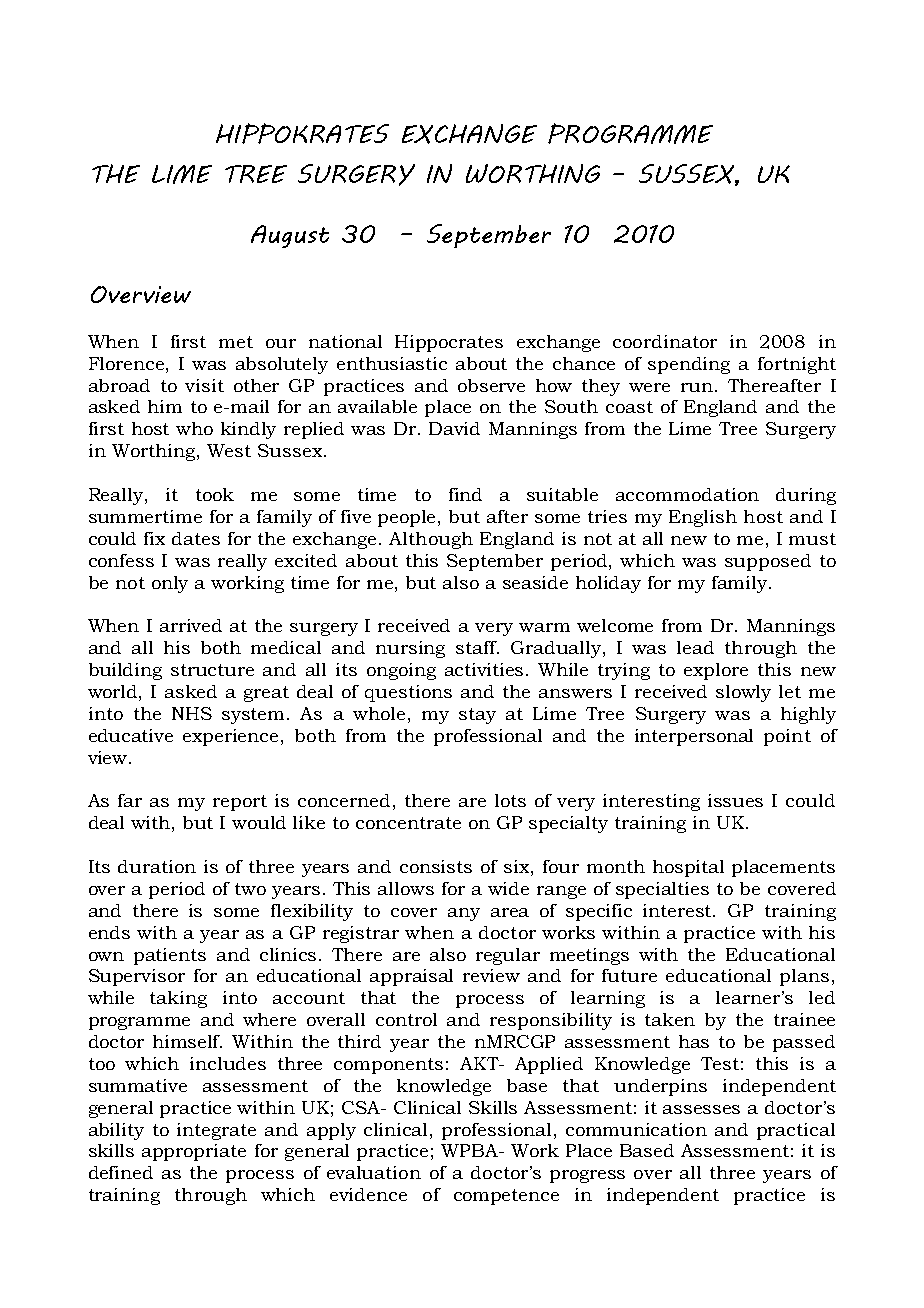 This screenshot has width=924, height=1308. I want to click on accommodation, so click(687, 494).
